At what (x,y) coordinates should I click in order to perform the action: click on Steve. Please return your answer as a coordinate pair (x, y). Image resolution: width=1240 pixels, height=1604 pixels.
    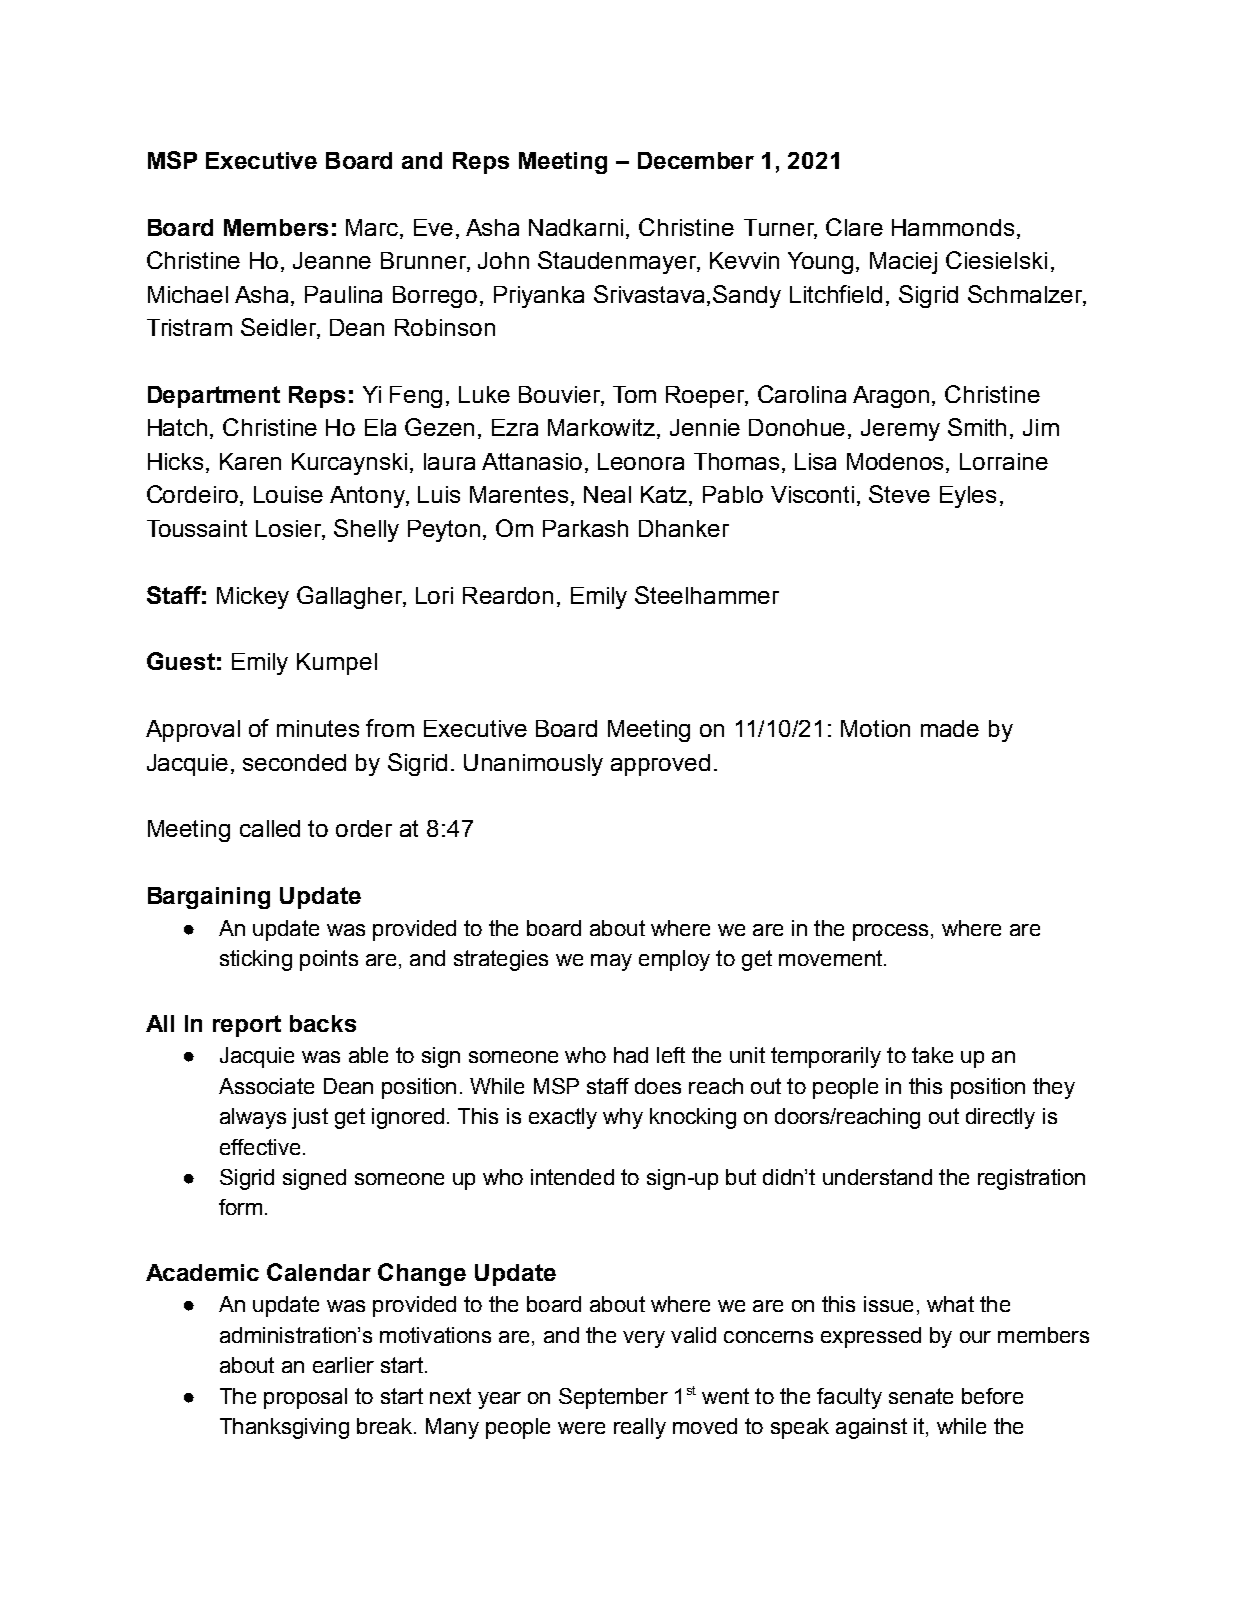
    Looking at the image, I should click on (899, 494).
